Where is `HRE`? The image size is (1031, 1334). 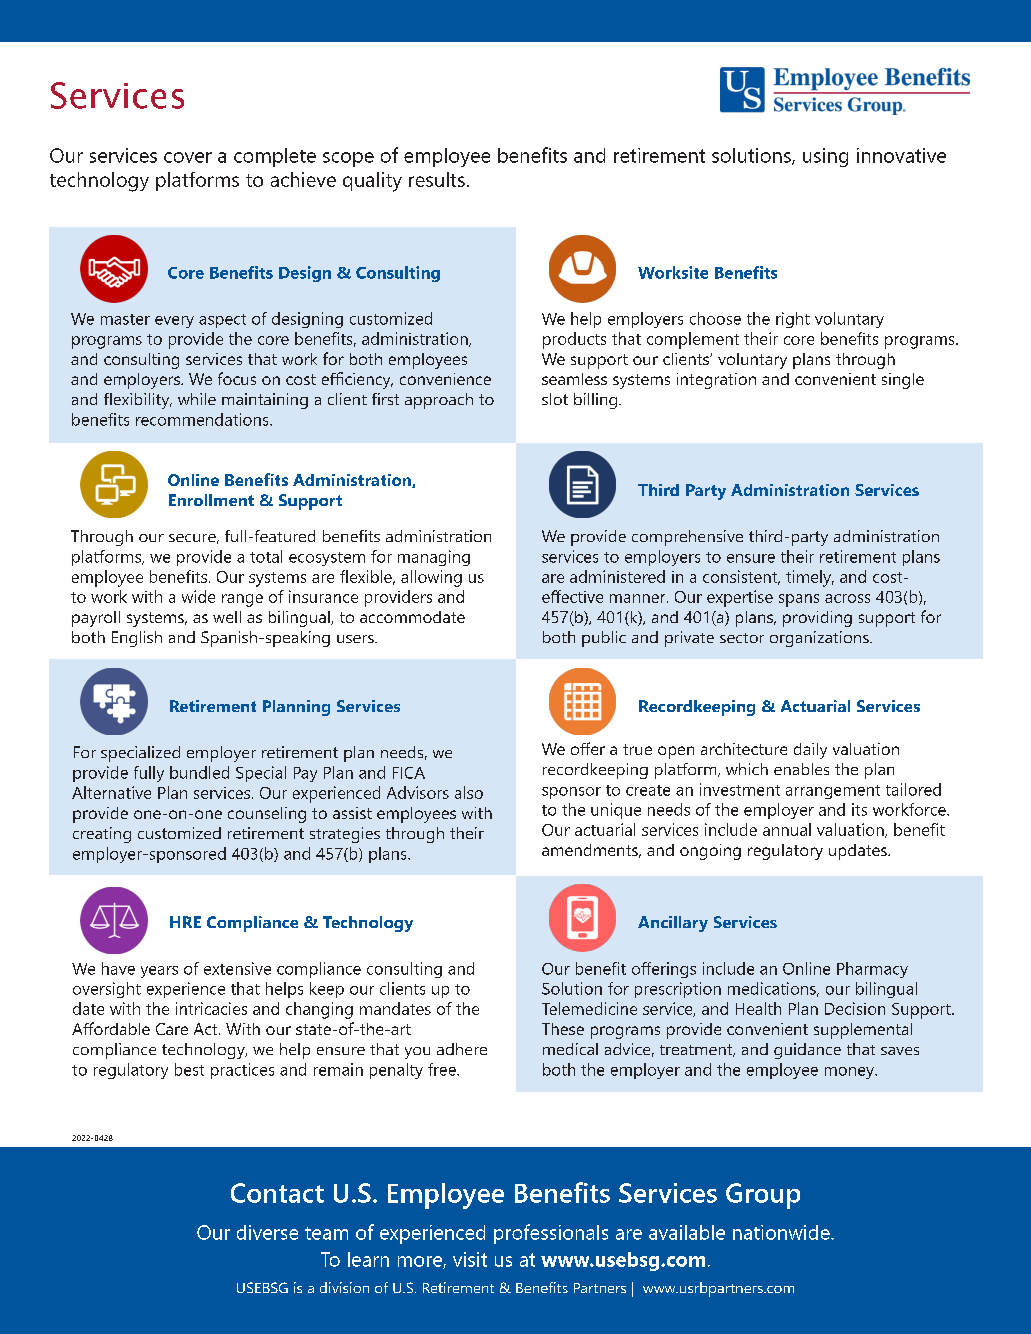
HRE is located at coordinates (185, 922).
